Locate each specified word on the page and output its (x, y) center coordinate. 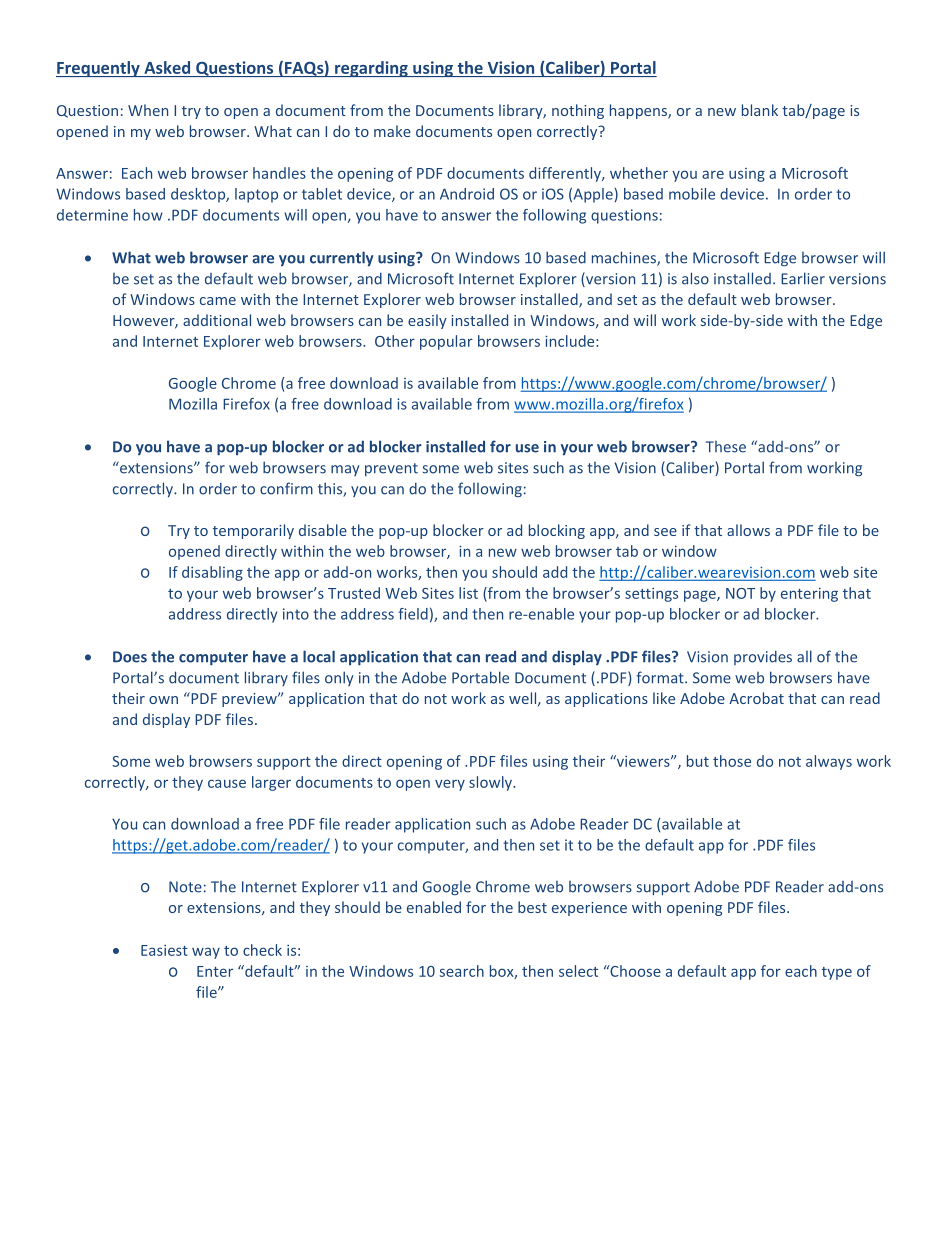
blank (760, 110)
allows (748, 530)
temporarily (253, 531)
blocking (557, 531)
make (392, 131)
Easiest (164, 950)
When (148, 110)
